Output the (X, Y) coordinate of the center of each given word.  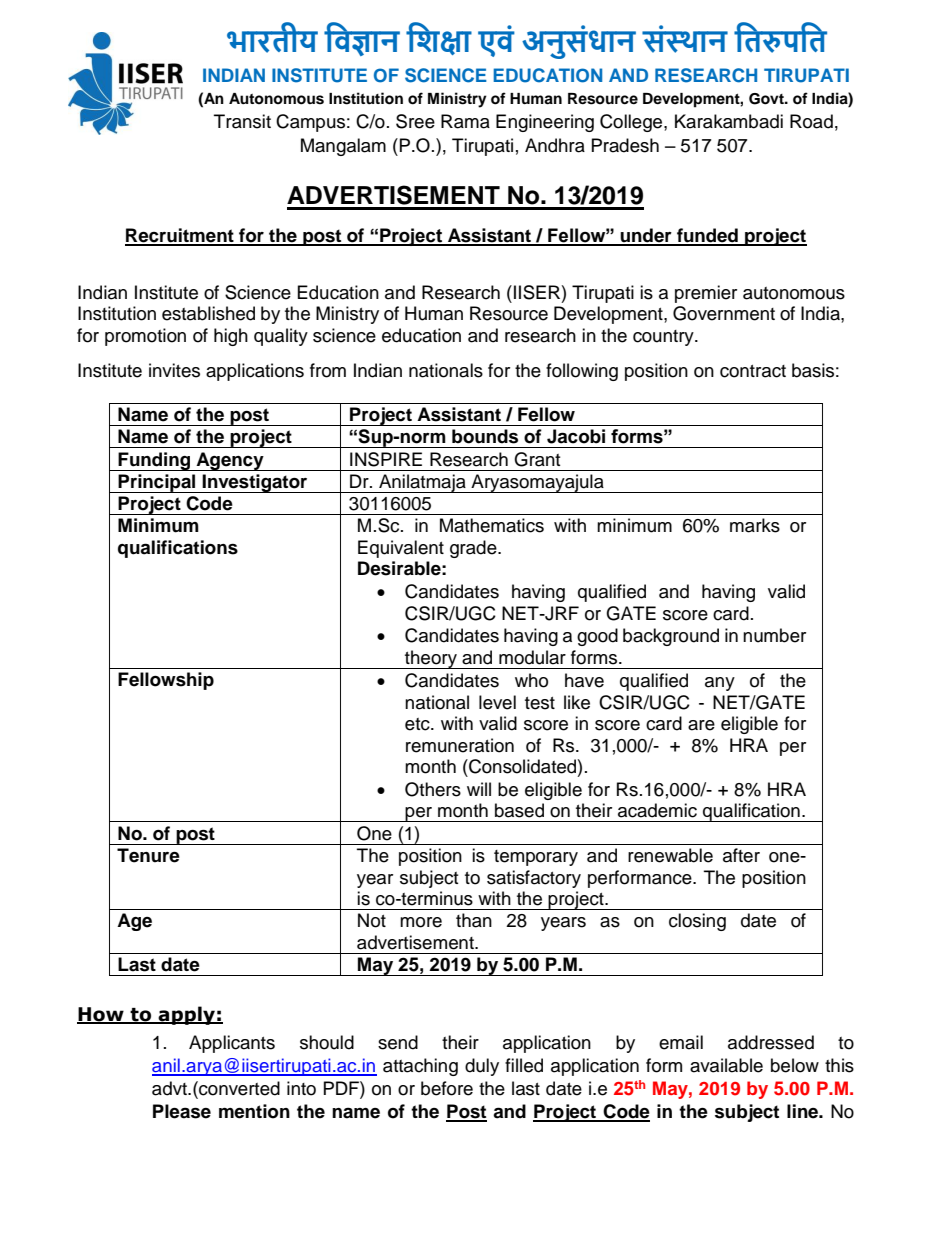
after (741, 855)
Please (182, 1111)
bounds (485, 436)
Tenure (148, 855)
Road (811, 121)
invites (174, 370)
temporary (536, 858)
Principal (157, 483)
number (774, 635)
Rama (465, 121)
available (726, 1065)
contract (753, 371)
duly (482, 1067)
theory (431, 659)
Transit (242, 121)
